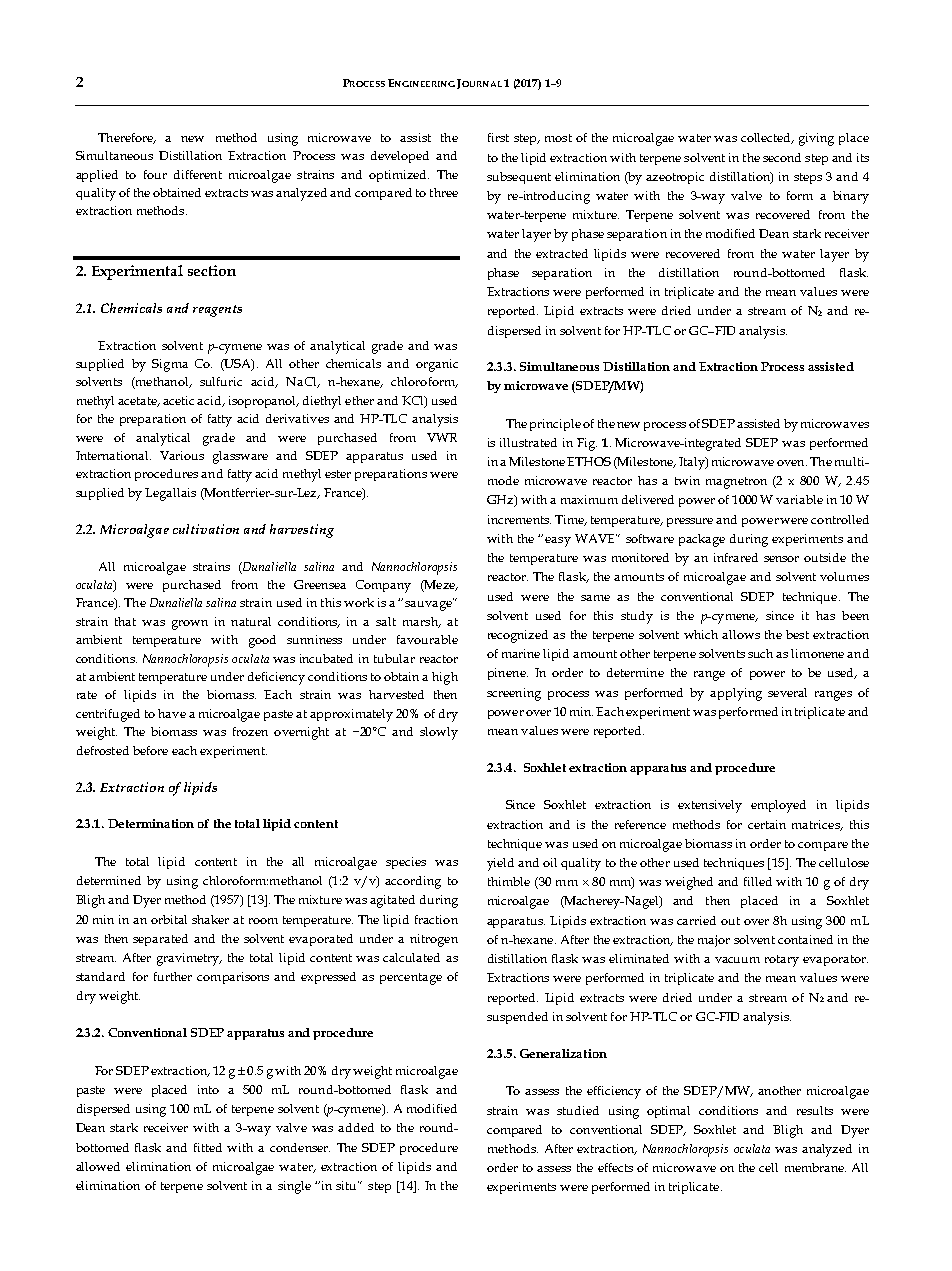 This screenshot has height=1271, width=952. I want to click on different, so click(198, 174).
